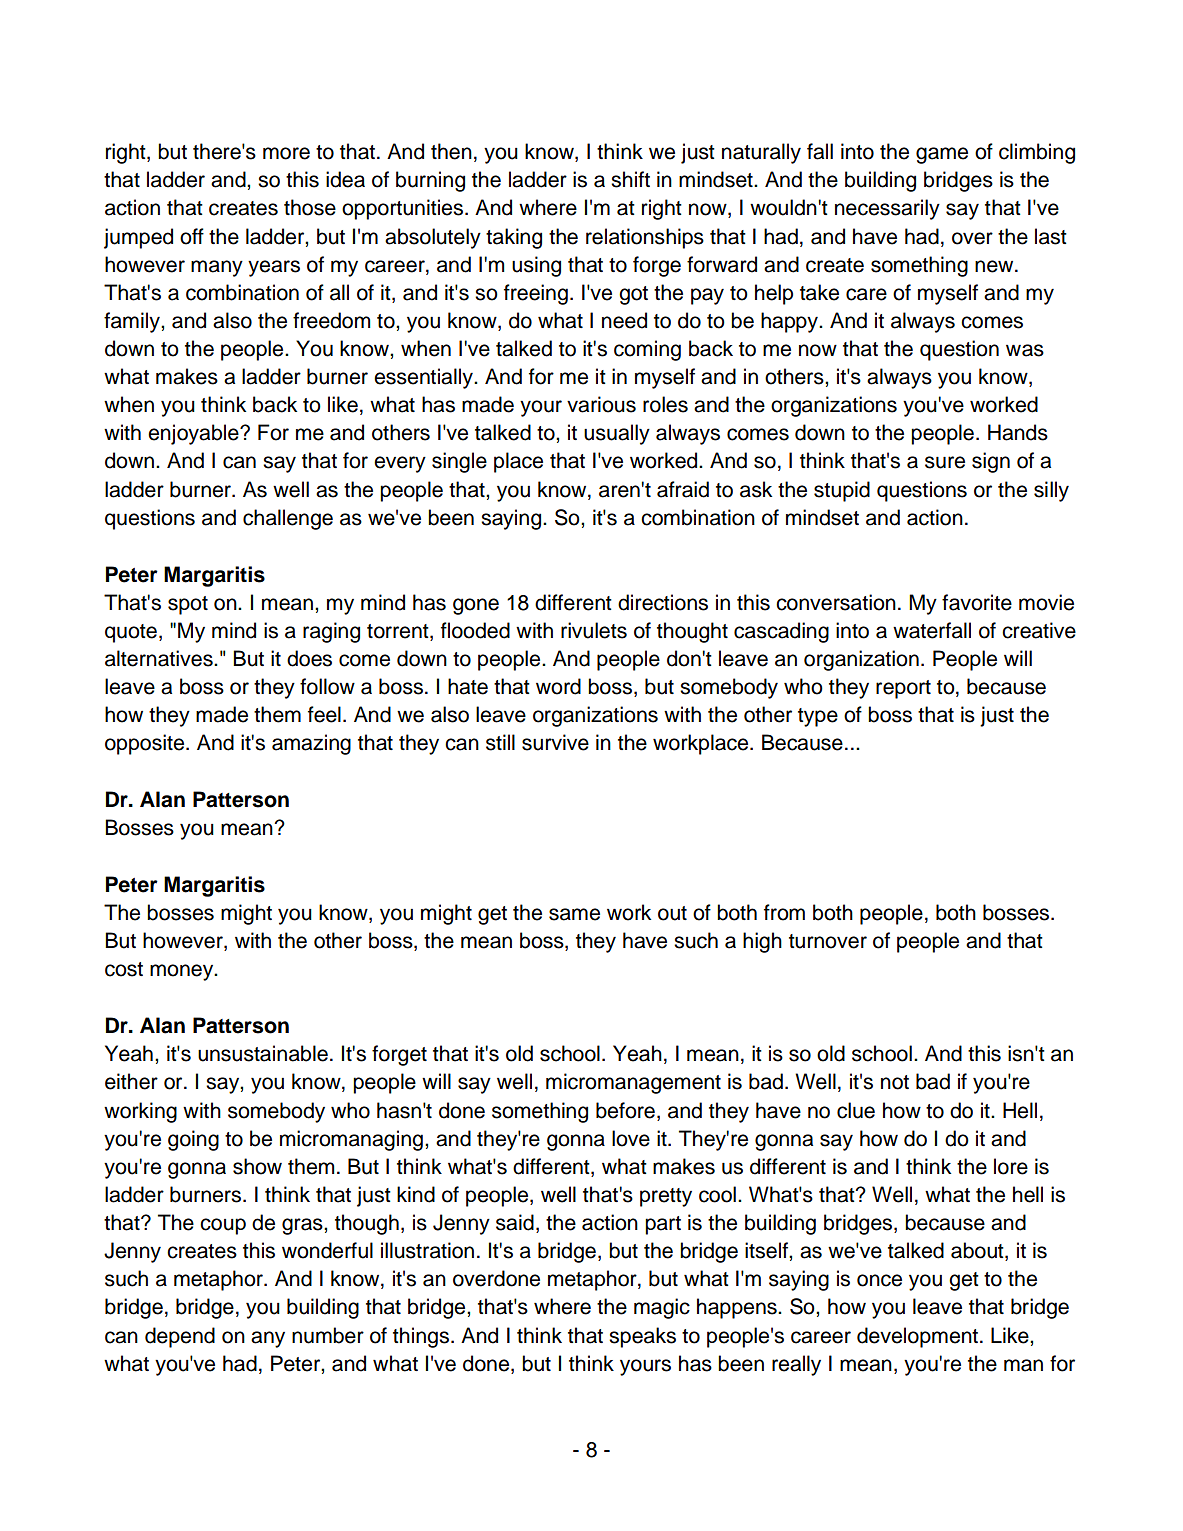 The height and width of the document is (1531, 1183). Describe the element at coordinates (311, 744) in the document. I see `amazing` at that location.
